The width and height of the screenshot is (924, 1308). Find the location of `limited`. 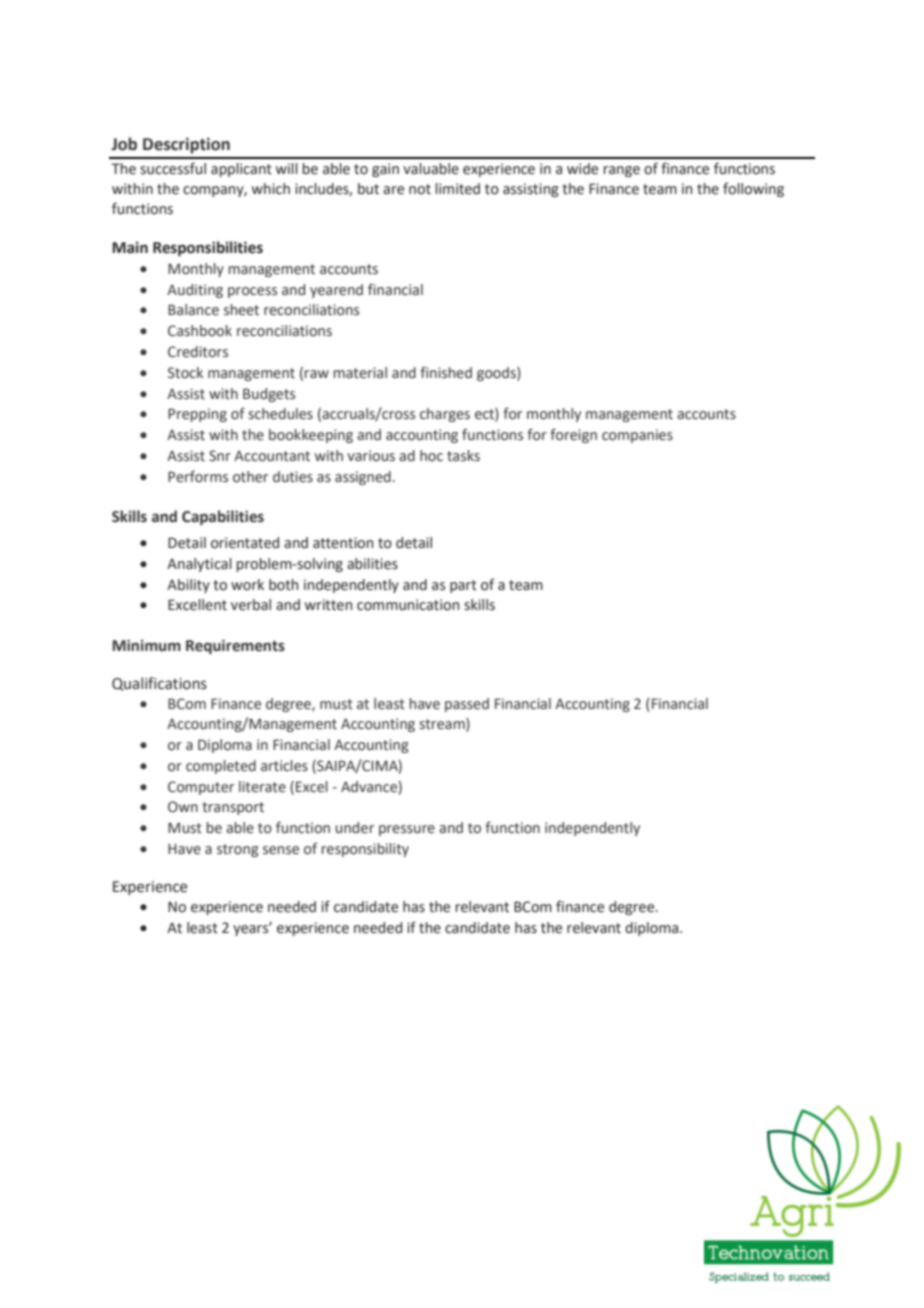

limited is located at coordinates (457, 189).
